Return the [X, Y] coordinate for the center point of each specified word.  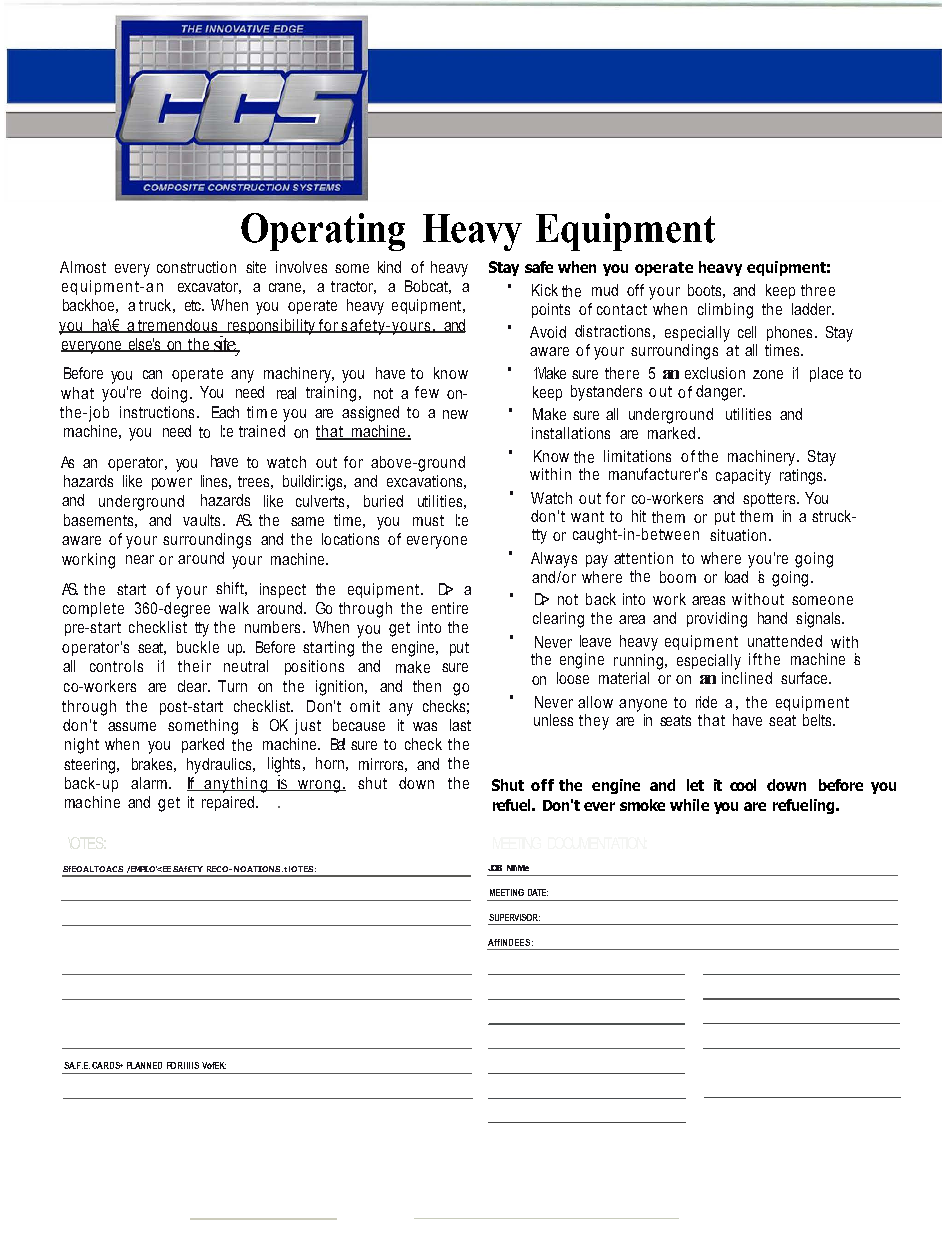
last [460, 725]
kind [389, 267]
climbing [725, 311]
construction [196, 267]
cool [743, 785]
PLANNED [144, 1065]
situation [738, 535]
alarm [150, 783]
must [428, 520]
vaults [201, 520]
